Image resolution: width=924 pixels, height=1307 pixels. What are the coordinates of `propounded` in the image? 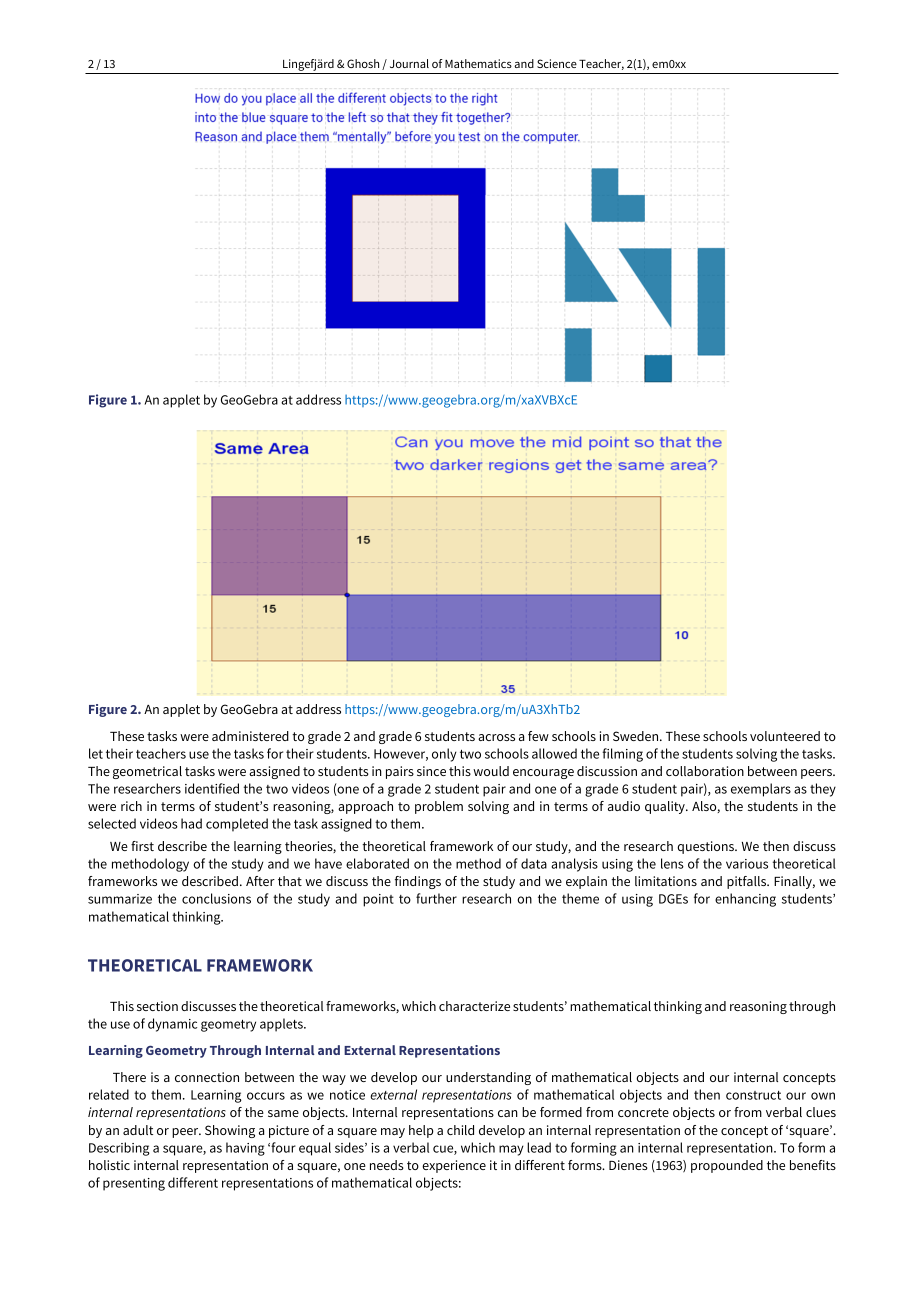 It's located at (727, 1166).
